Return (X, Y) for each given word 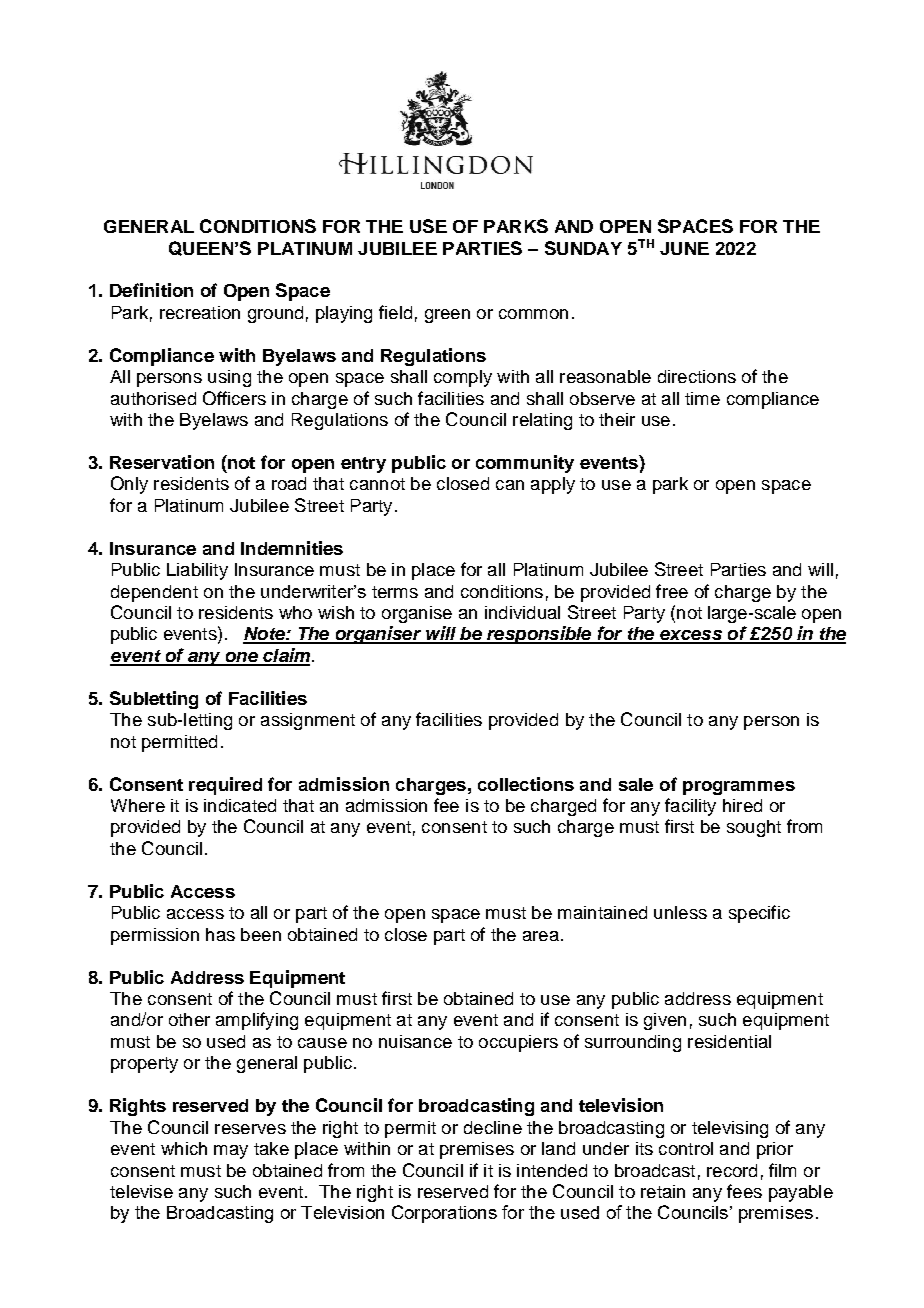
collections (526, 784)
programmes (739, 788)
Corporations (444, 1214)
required (225, 786)
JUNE (684, 248)
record (732, 1170)
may (231, 1152)
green (447, 316)
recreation (200, 312)
